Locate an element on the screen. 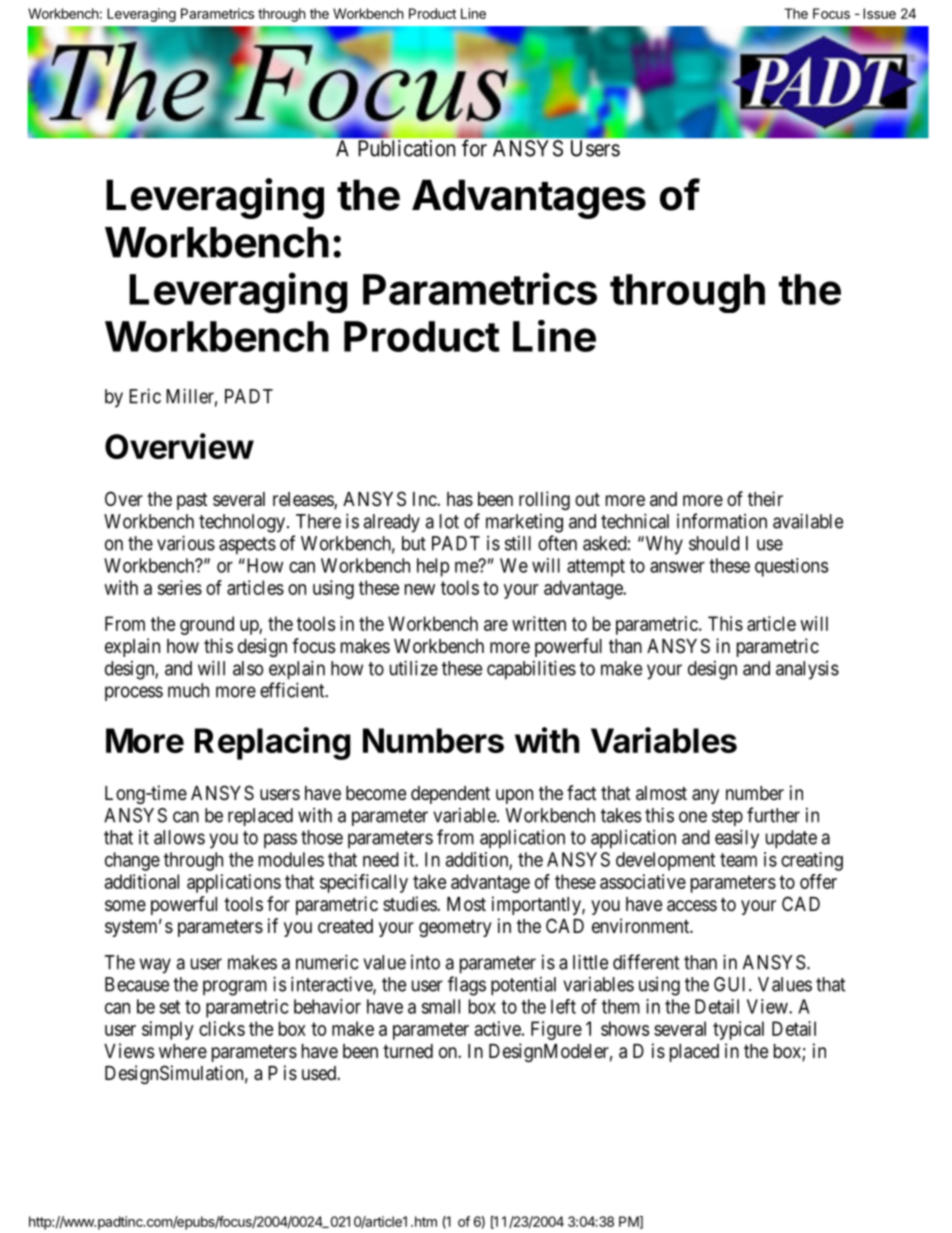  past is located at coordinates (192, 501).
